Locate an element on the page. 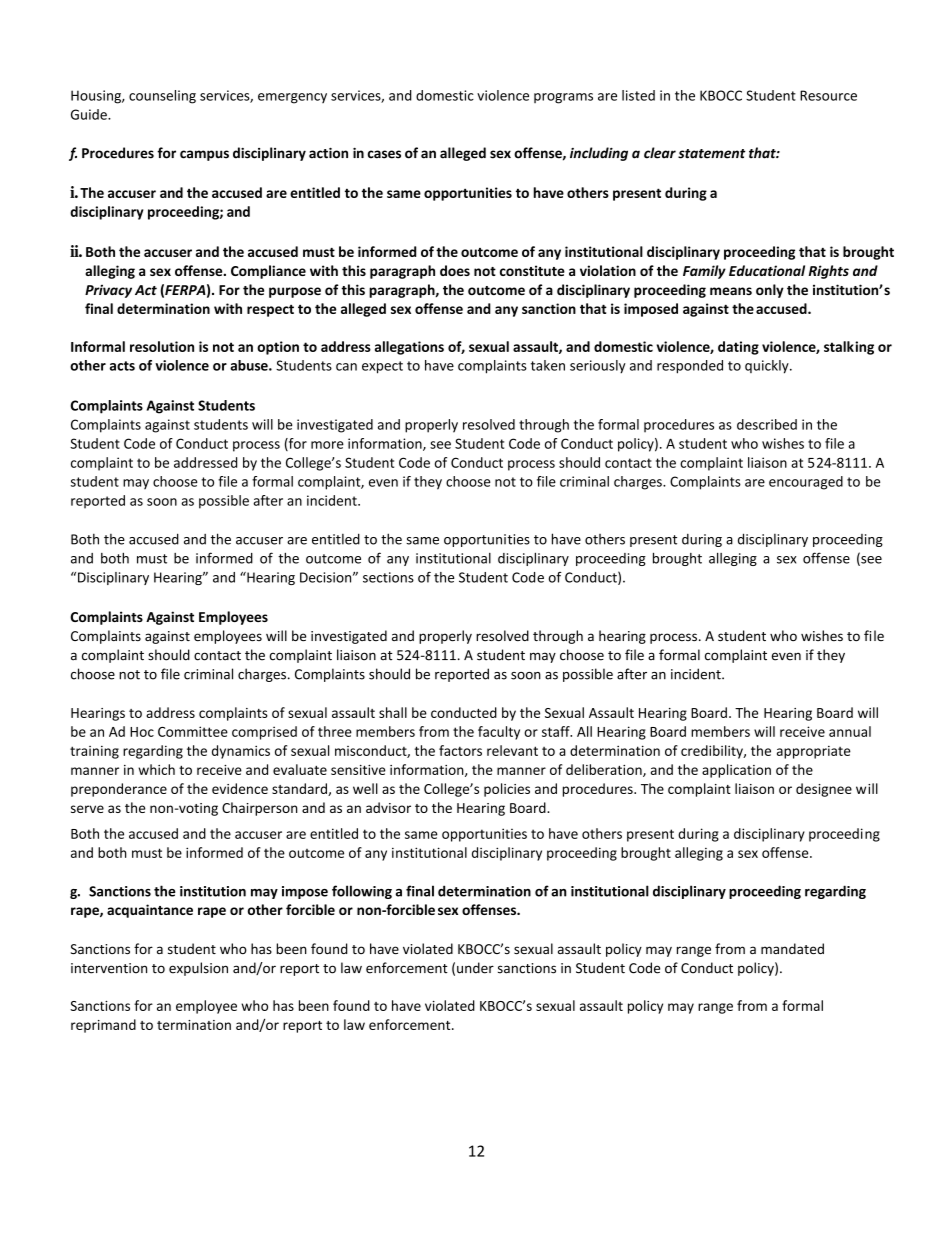 This page has height=1233, width=952. under is located at coordinates (475, 968).
